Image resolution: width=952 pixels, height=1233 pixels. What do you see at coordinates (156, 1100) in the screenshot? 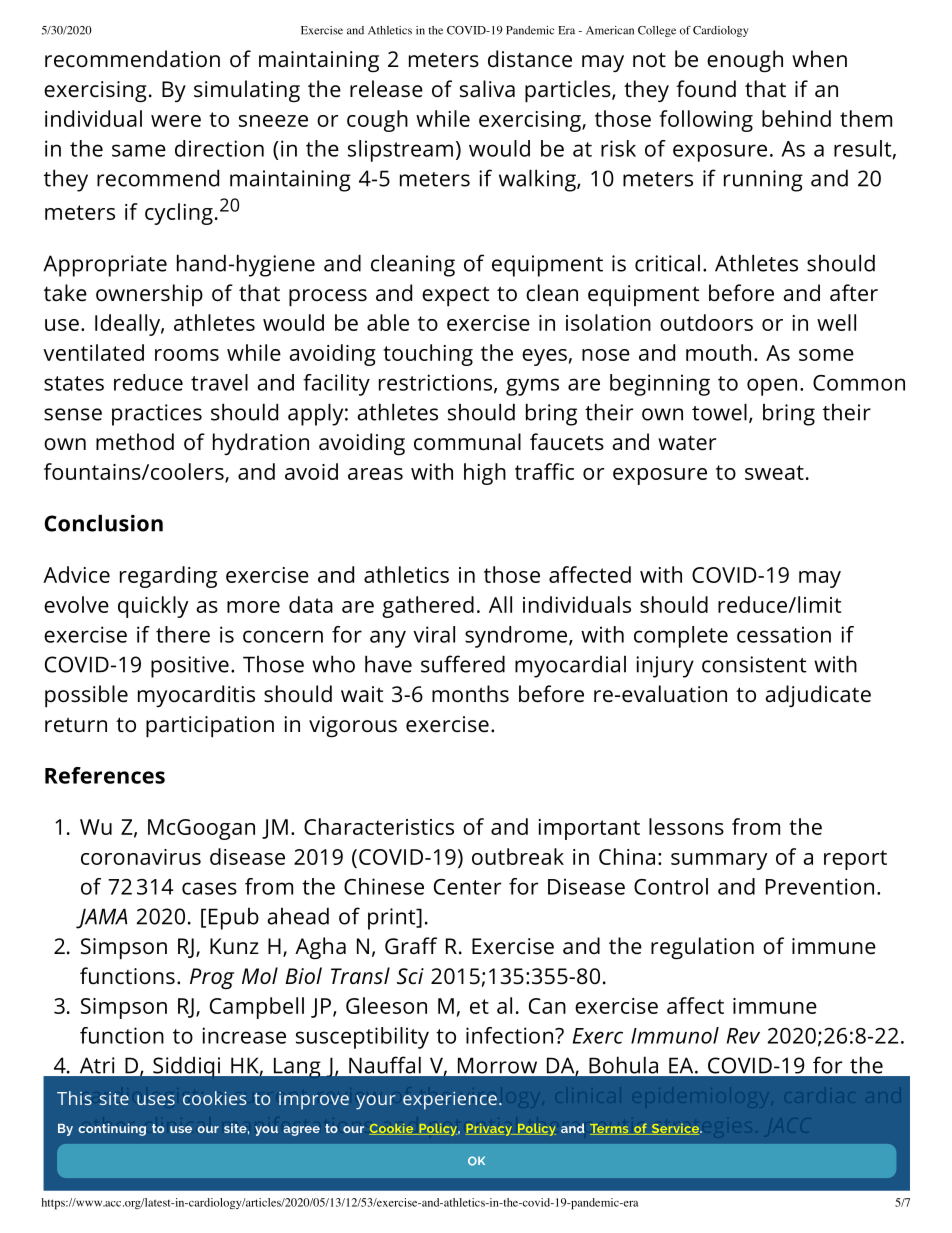
I see `uses` at bounding box center [156, 1100].
